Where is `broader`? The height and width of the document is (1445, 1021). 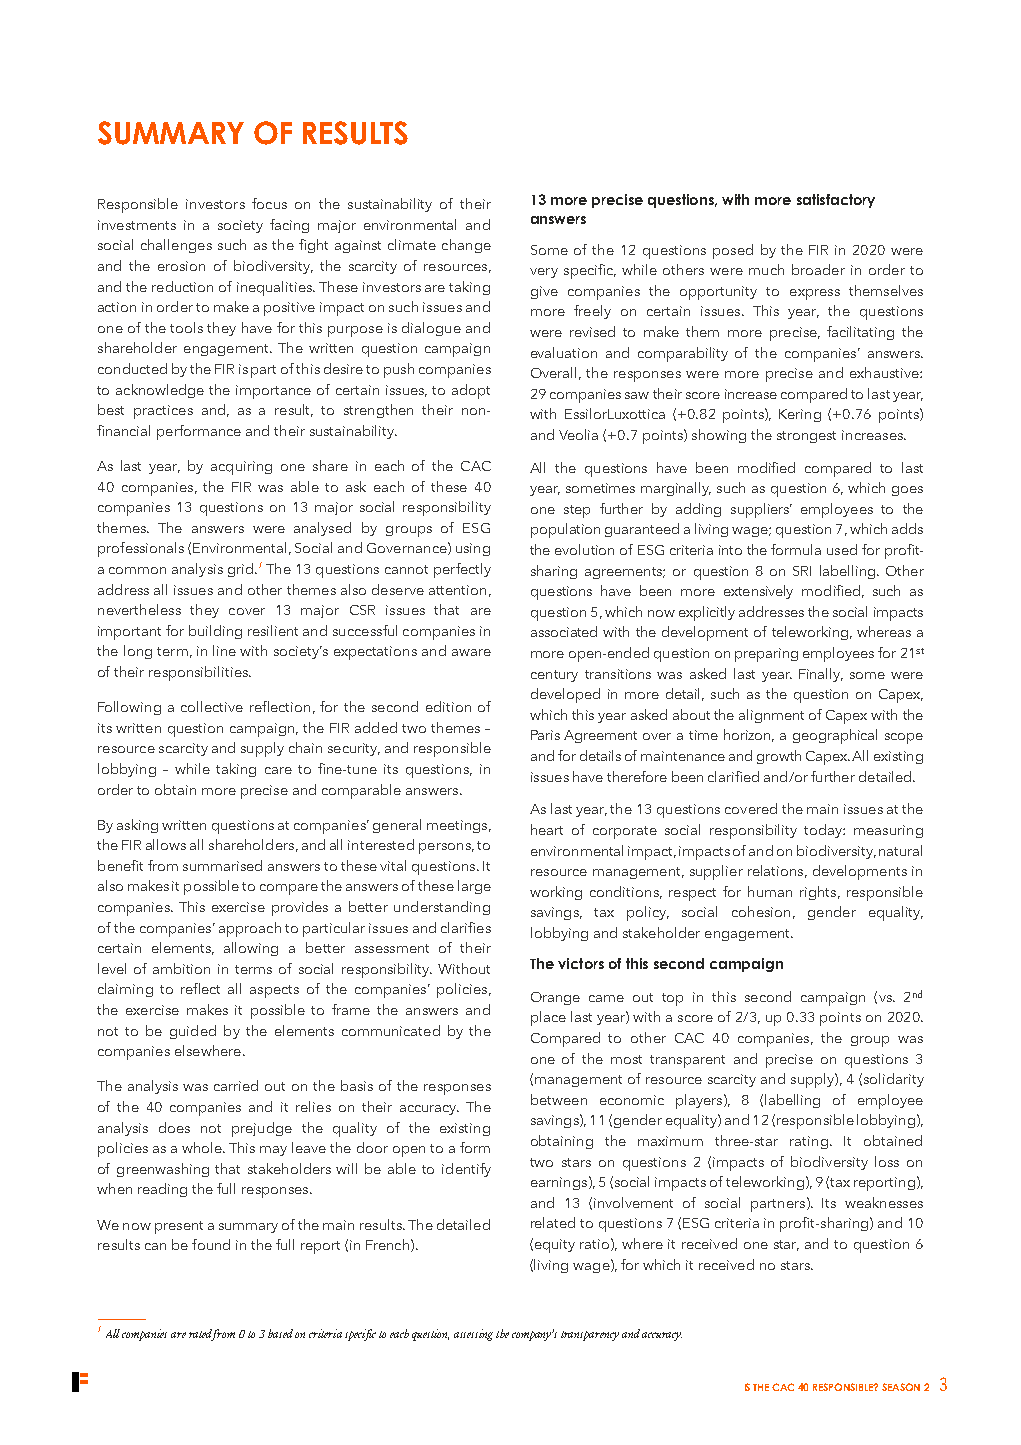
broader is located at coordinates (818, 269).
